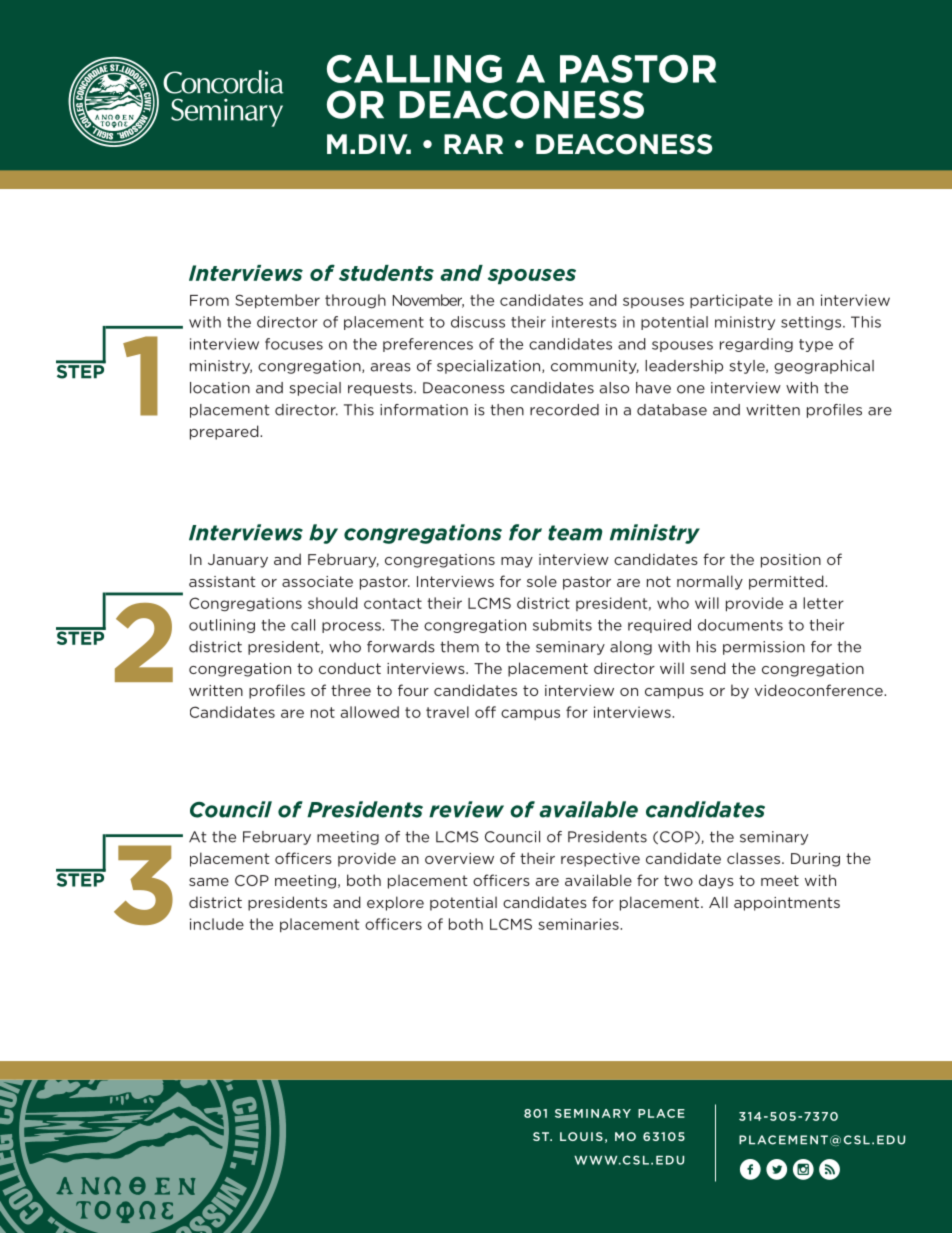  I want to click on participate, so click(731, 301).
